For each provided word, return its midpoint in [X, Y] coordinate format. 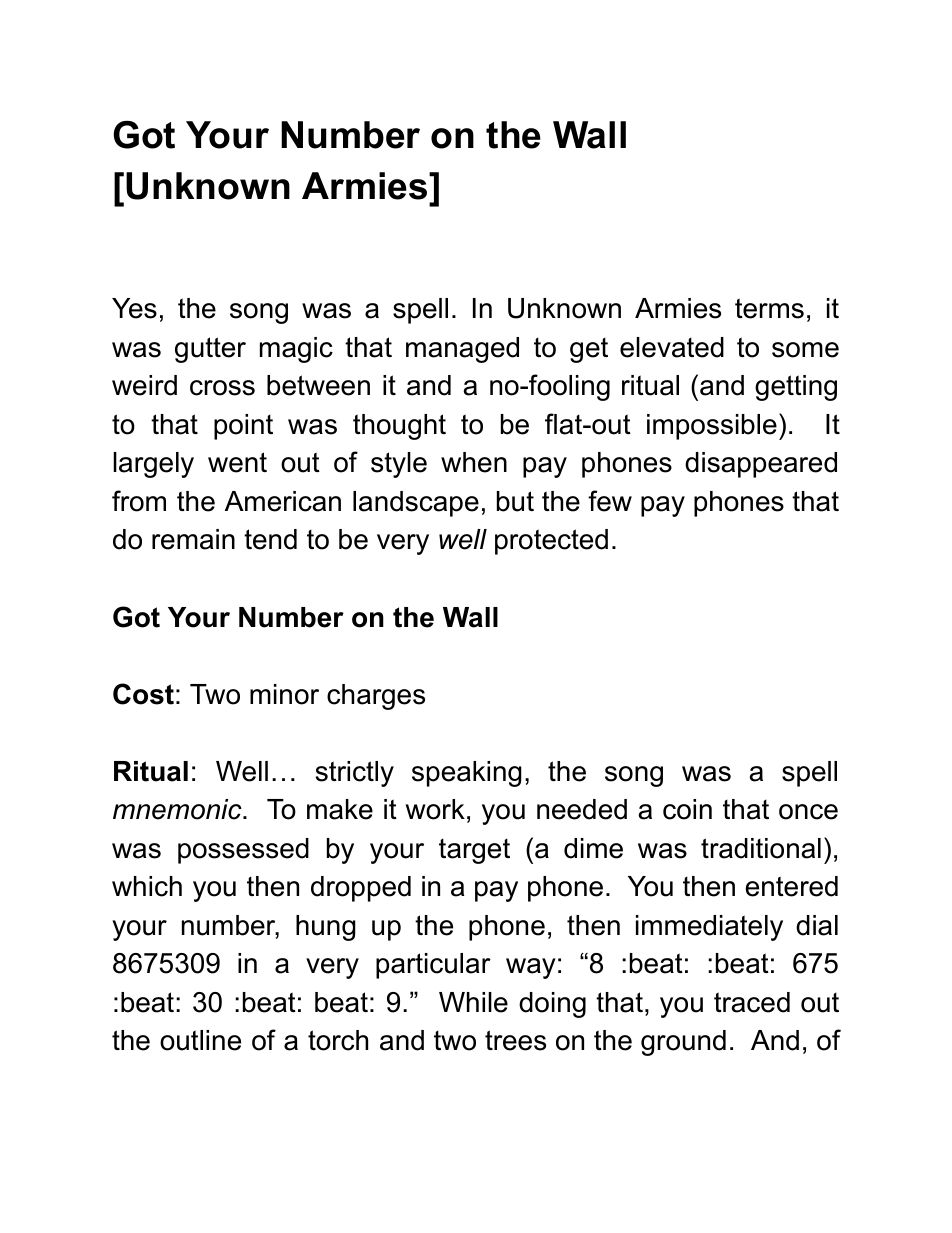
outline [200, 1040]
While [473, 1002]
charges [376, 697]
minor [284, 694]
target [474, 851]
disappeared [761, 465]
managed [462, 350]
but [515, 501]
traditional [761, 848]
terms [769, 308]
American [283, 501]
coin [687, 809]
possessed [243, 851]
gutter [210, 350]
